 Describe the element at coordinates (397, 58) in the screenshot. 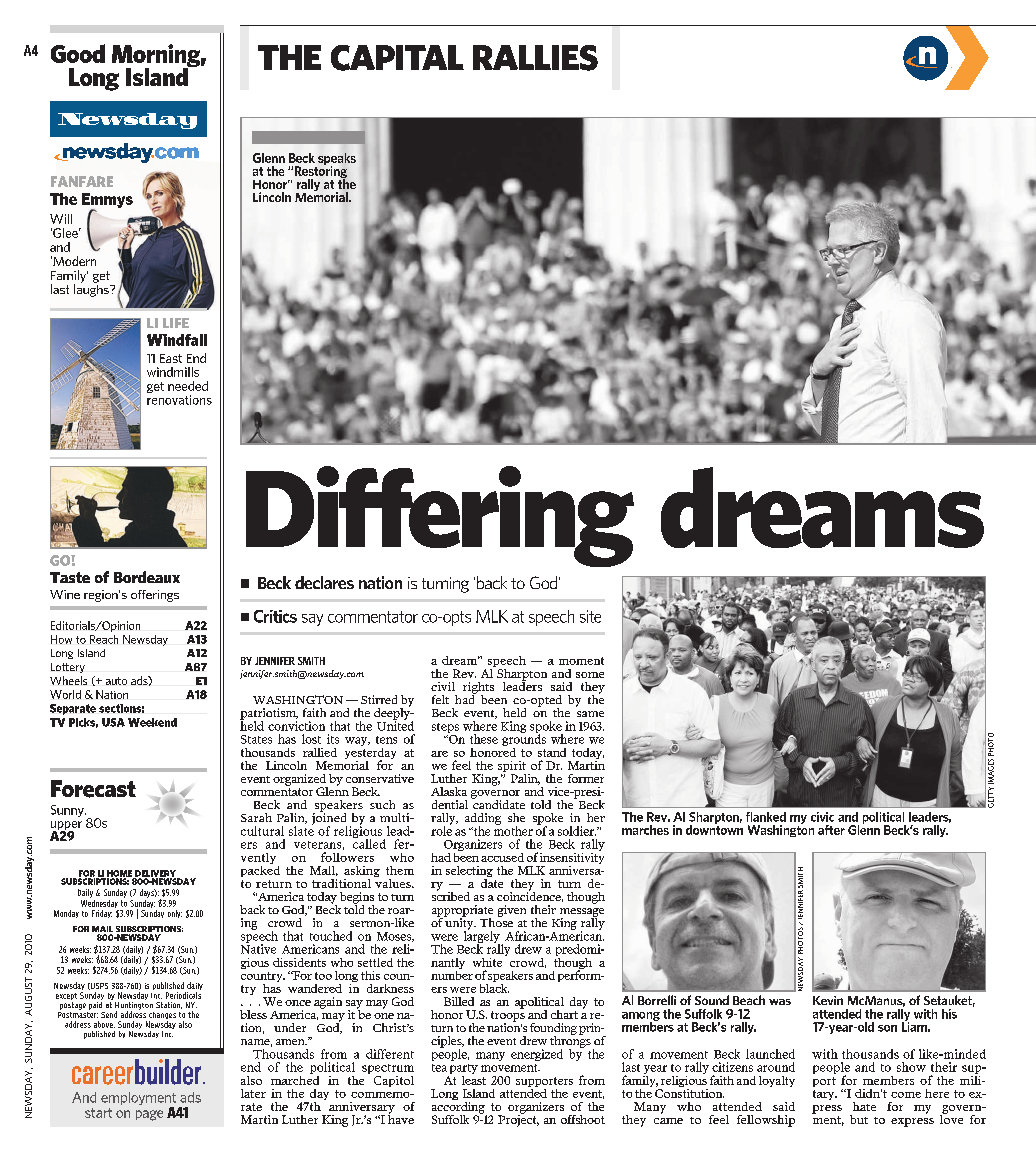

I see `CAPITAL` at that location.
